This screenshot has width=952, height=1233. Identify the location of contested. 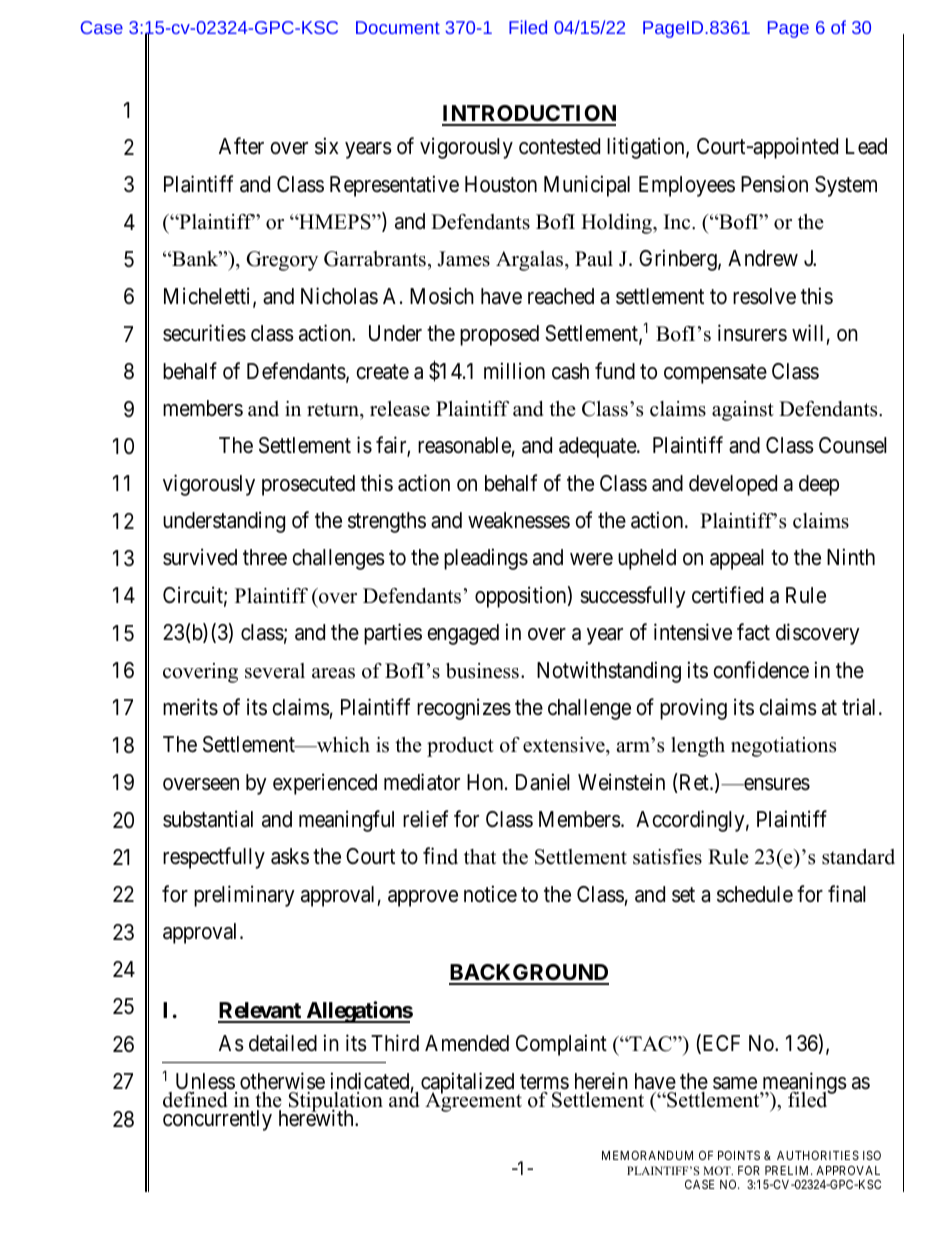
(559, 146).
